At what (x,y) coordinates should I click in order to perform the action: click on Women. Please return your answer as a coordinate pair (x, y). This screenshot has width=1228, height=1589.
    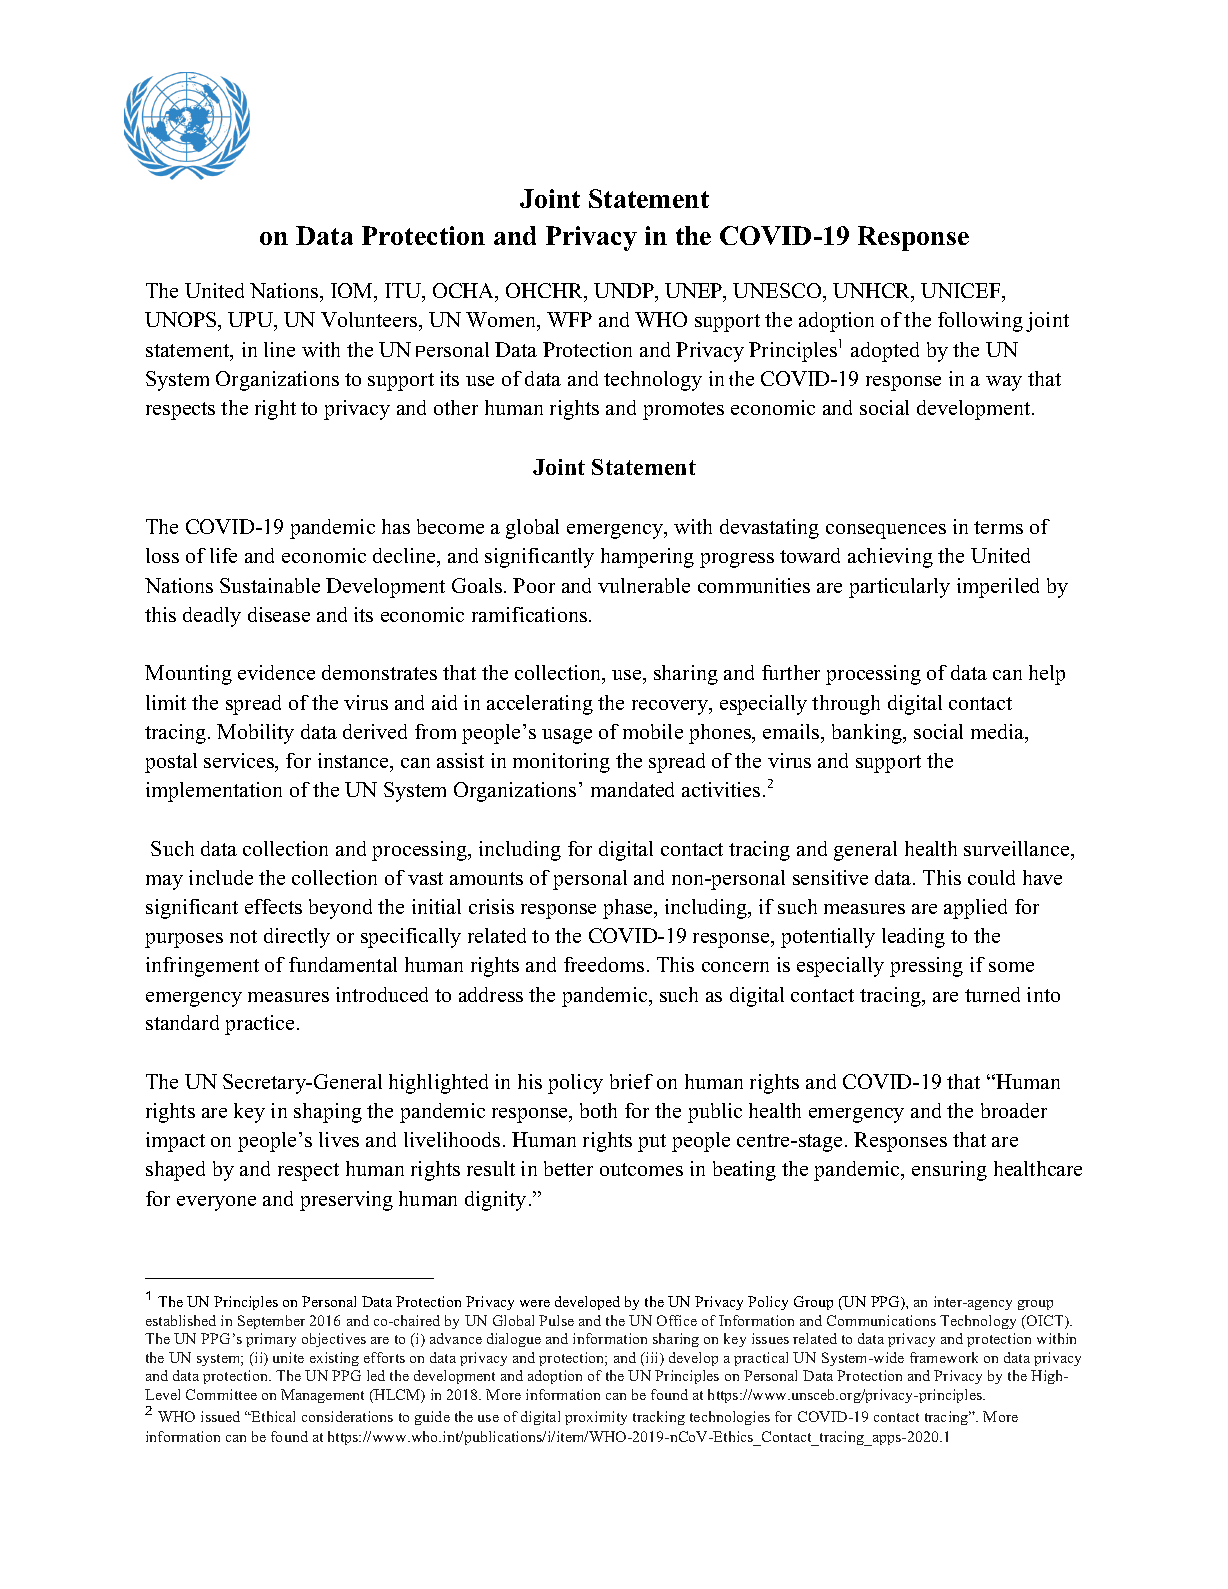
    Looking at the image, I should click on (502, 321).
